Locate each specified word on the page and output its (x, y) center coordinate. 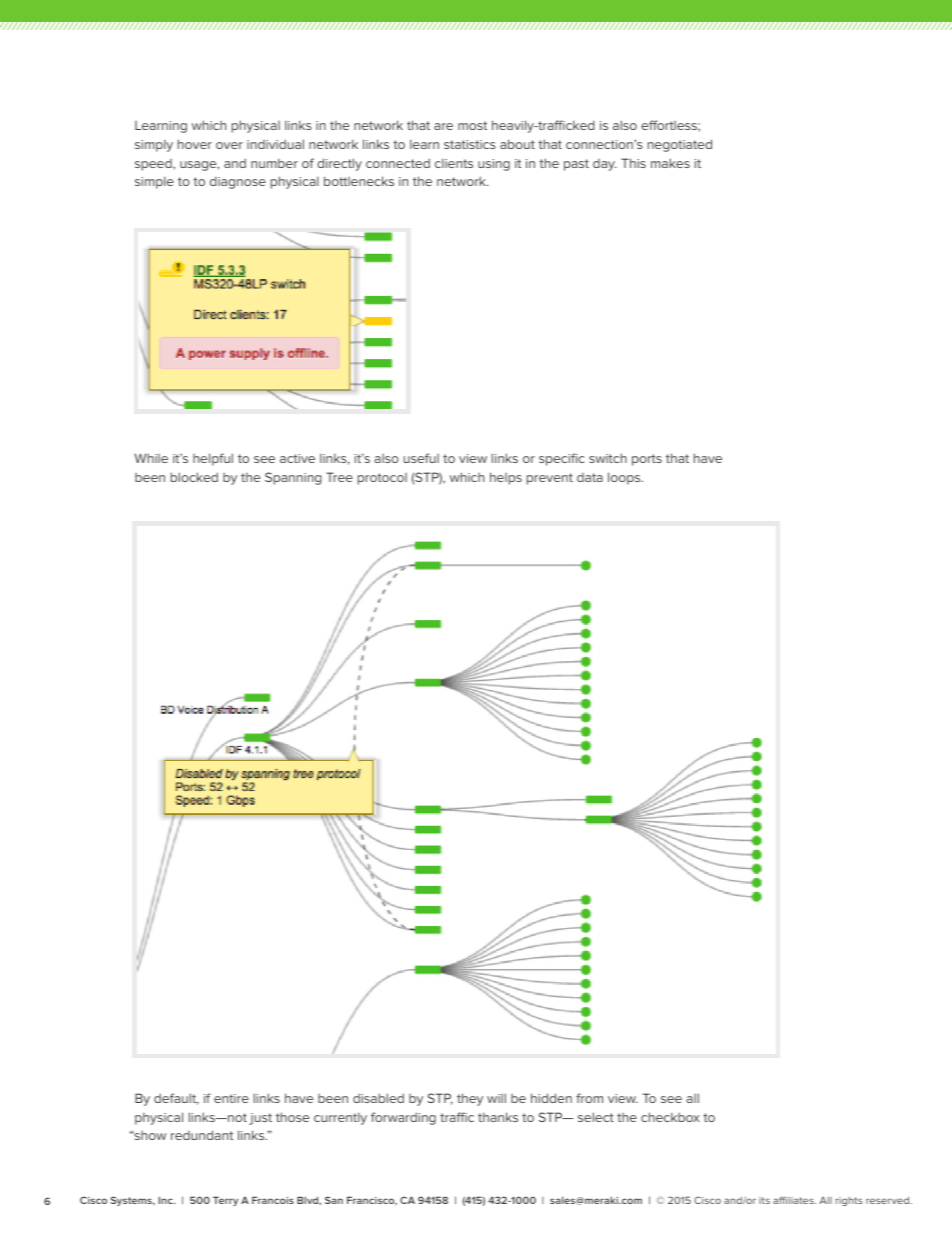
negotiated (680, 145)
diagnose (238, 182)
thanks (498, 1117)
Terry (225, 1201)
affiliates (794, 1200)
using (494, 165)
